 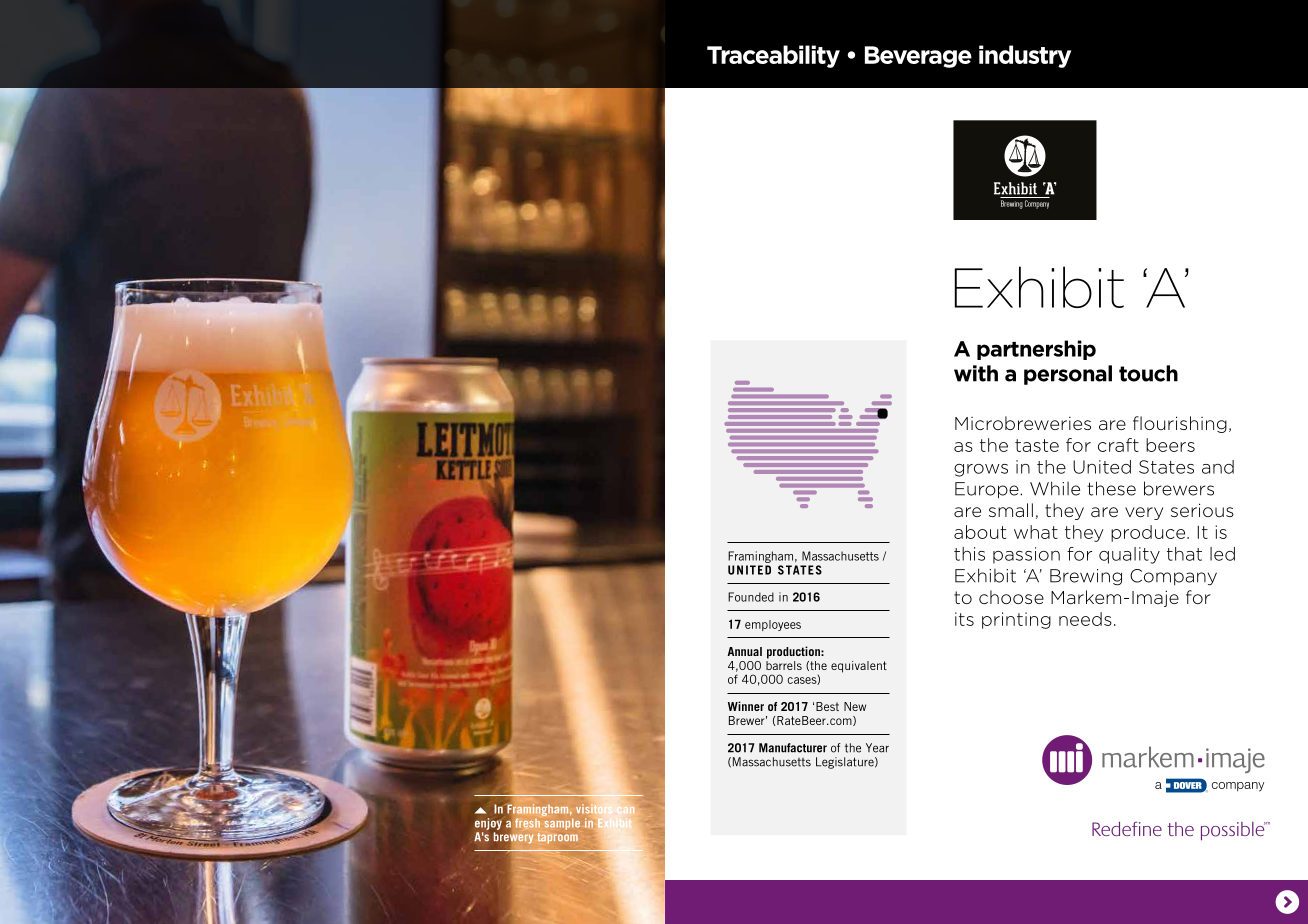 I want to click on industry, so click(x=1025, y=56).
